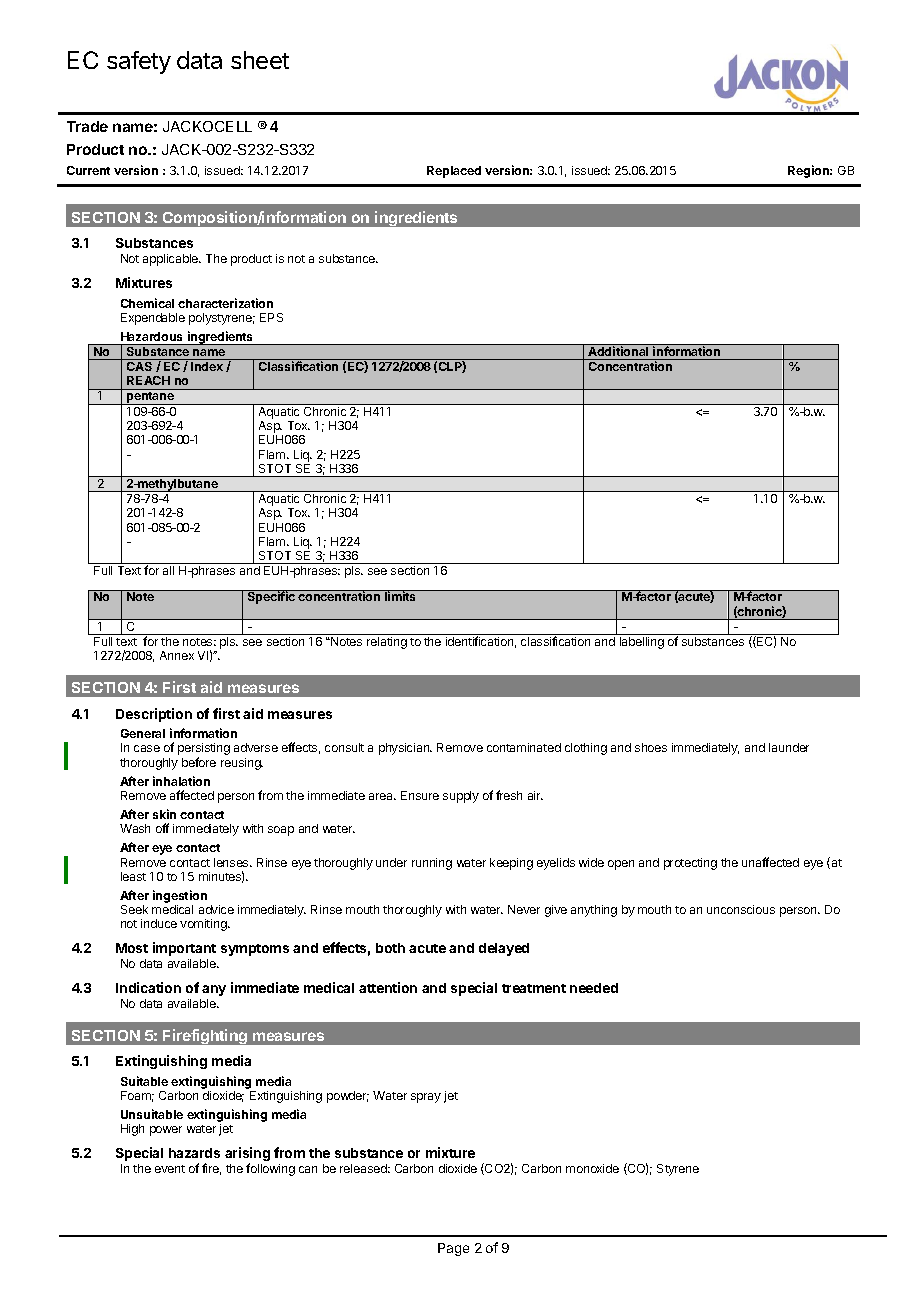 The width and height of the screenshot is (924, 1308). I want to click on relating, so click(387, 643).
